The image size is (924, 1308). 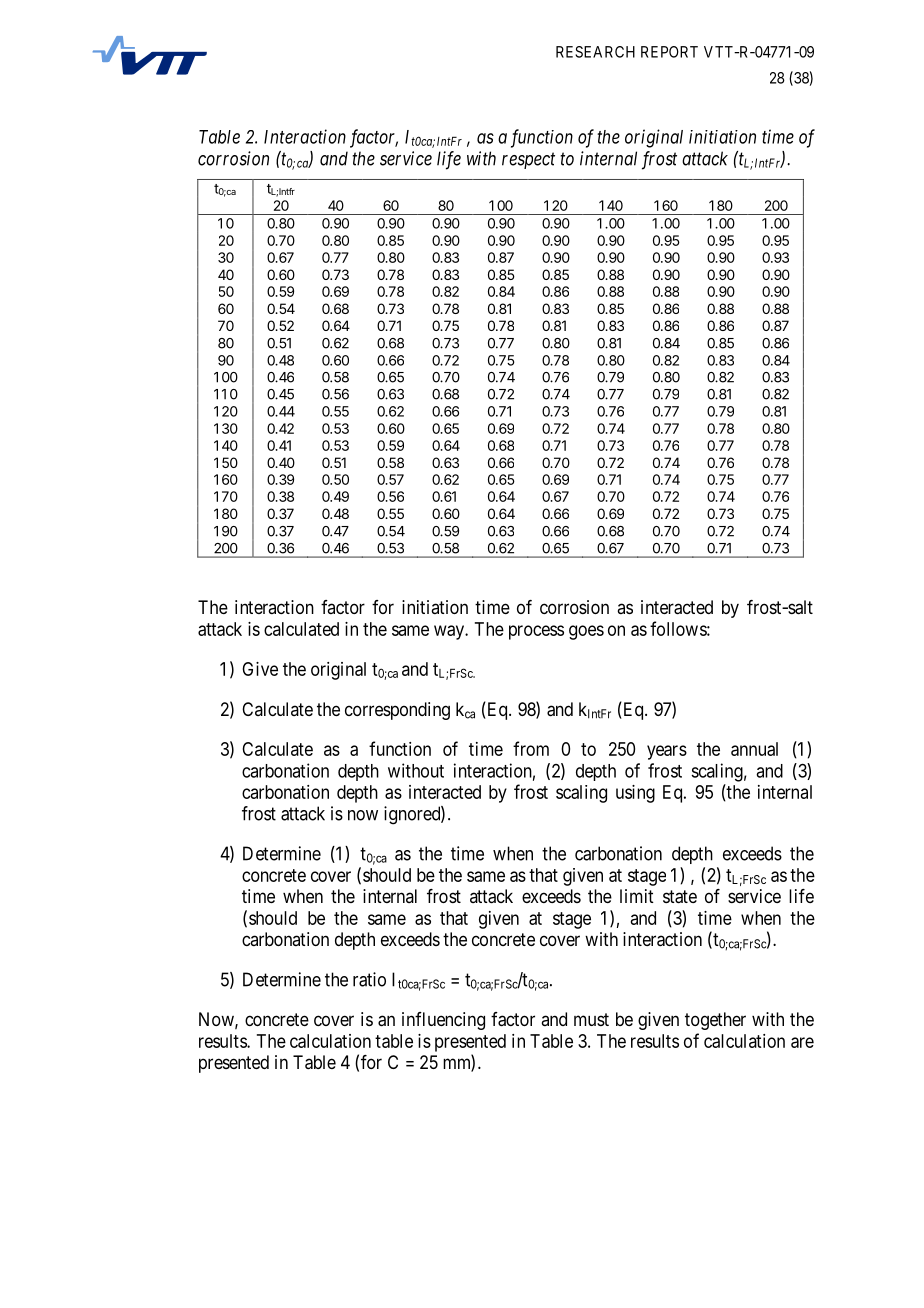 What do you see at coordinates (443, 1021) in the page?
I see `influencing` at bounding box center [443, 1021].
